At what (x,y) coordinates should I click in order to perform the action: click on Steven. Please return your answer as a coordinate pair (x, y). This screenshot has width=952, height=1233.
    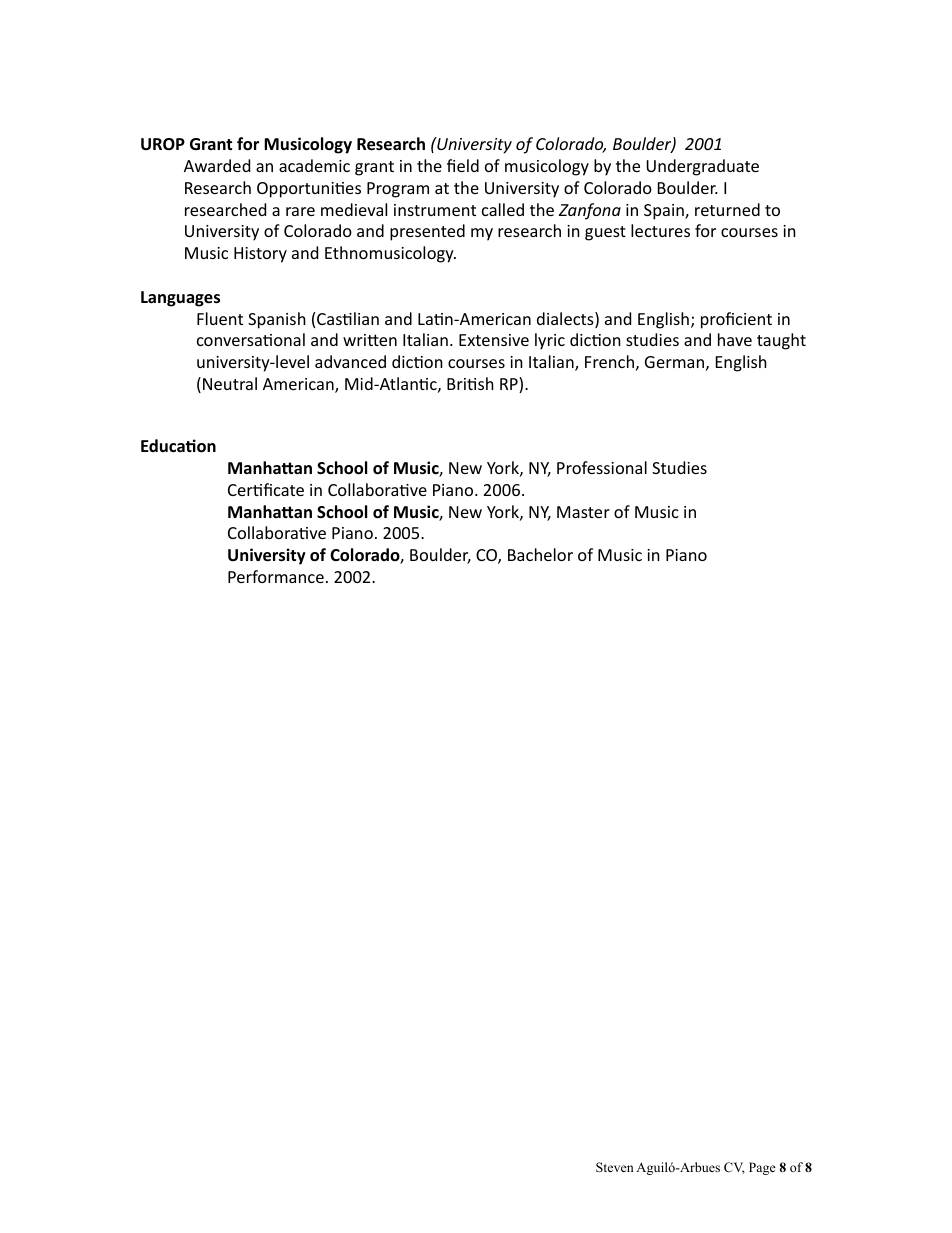
    Looking at the image, I should click on (615, 1167).
